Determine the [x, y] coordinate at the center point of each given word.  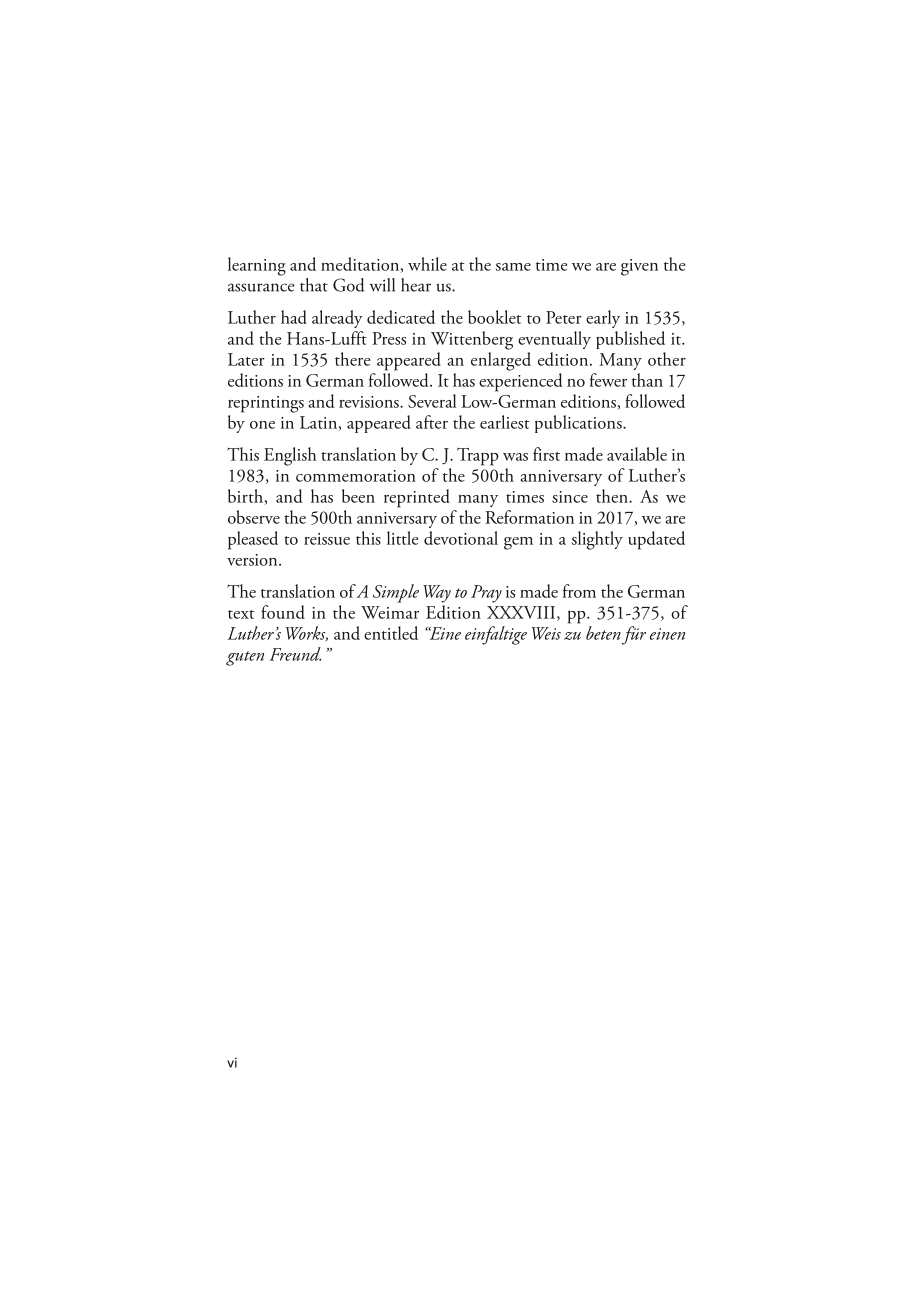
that [314, 285]
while [427, 264]
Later [246, 359]
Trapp [478, 457]
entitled [391, 633]
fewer [608, 380]
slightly [597, 540]
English [290, 456]
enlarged [501, 361]
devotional [461, 538]
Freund [295, 654]
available [637, 454]
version [253, 560]
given [639, 267]
